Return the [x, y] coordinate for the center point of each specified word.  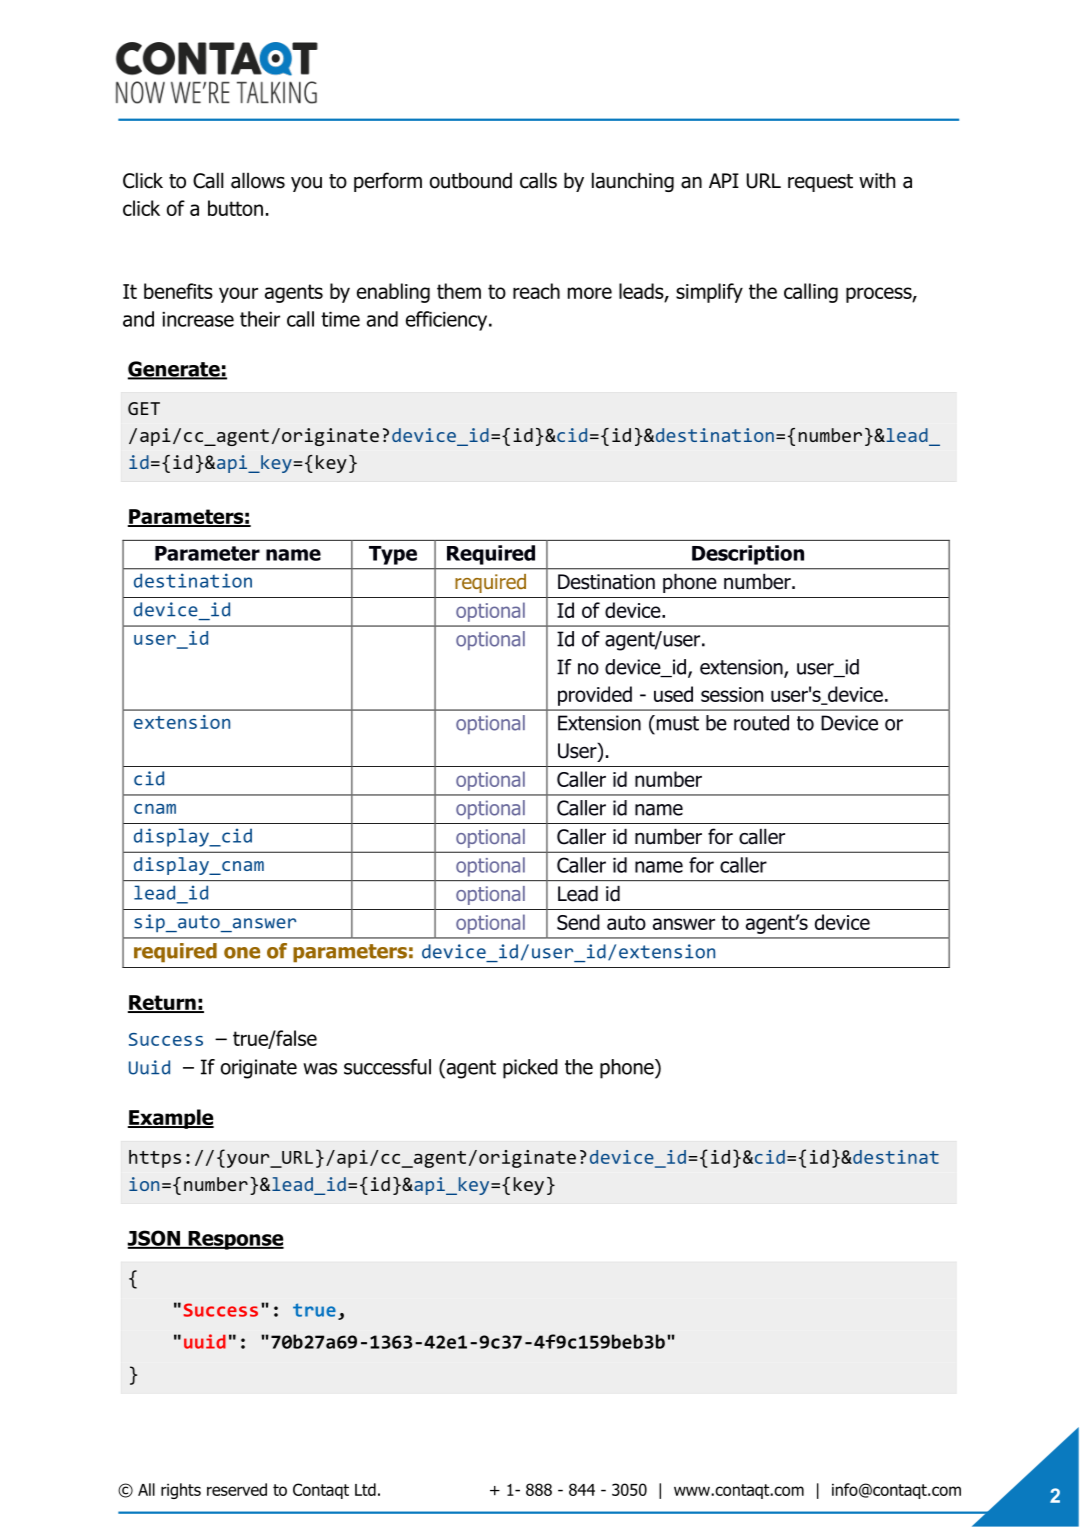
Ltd [365, 1489]
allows [258, 180]
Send [578, 922]
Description [748, 555]
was [320, 1069]
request [820, 183]
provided [595, 696]
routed [761, 723]
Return [163, 1004]
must [676, 723]
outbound [471, 180]
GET [144, 408]
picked [530, 1069]
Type [393, 555]
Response [235, 1240]
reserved [237, 1489]
